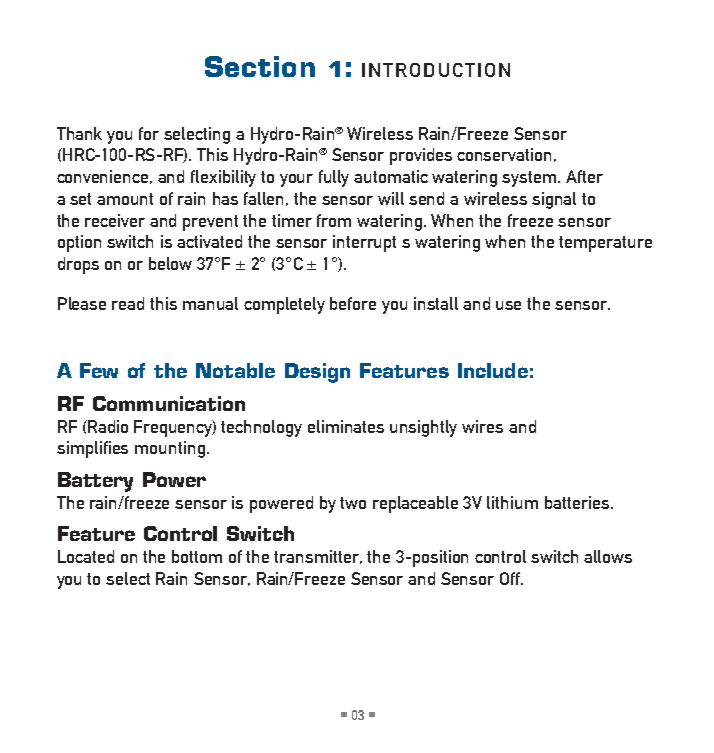 The height and width of the document is (753, 714). Describe the element at coordinates (364, 243) in the document. I see `interrupt` at that location.
